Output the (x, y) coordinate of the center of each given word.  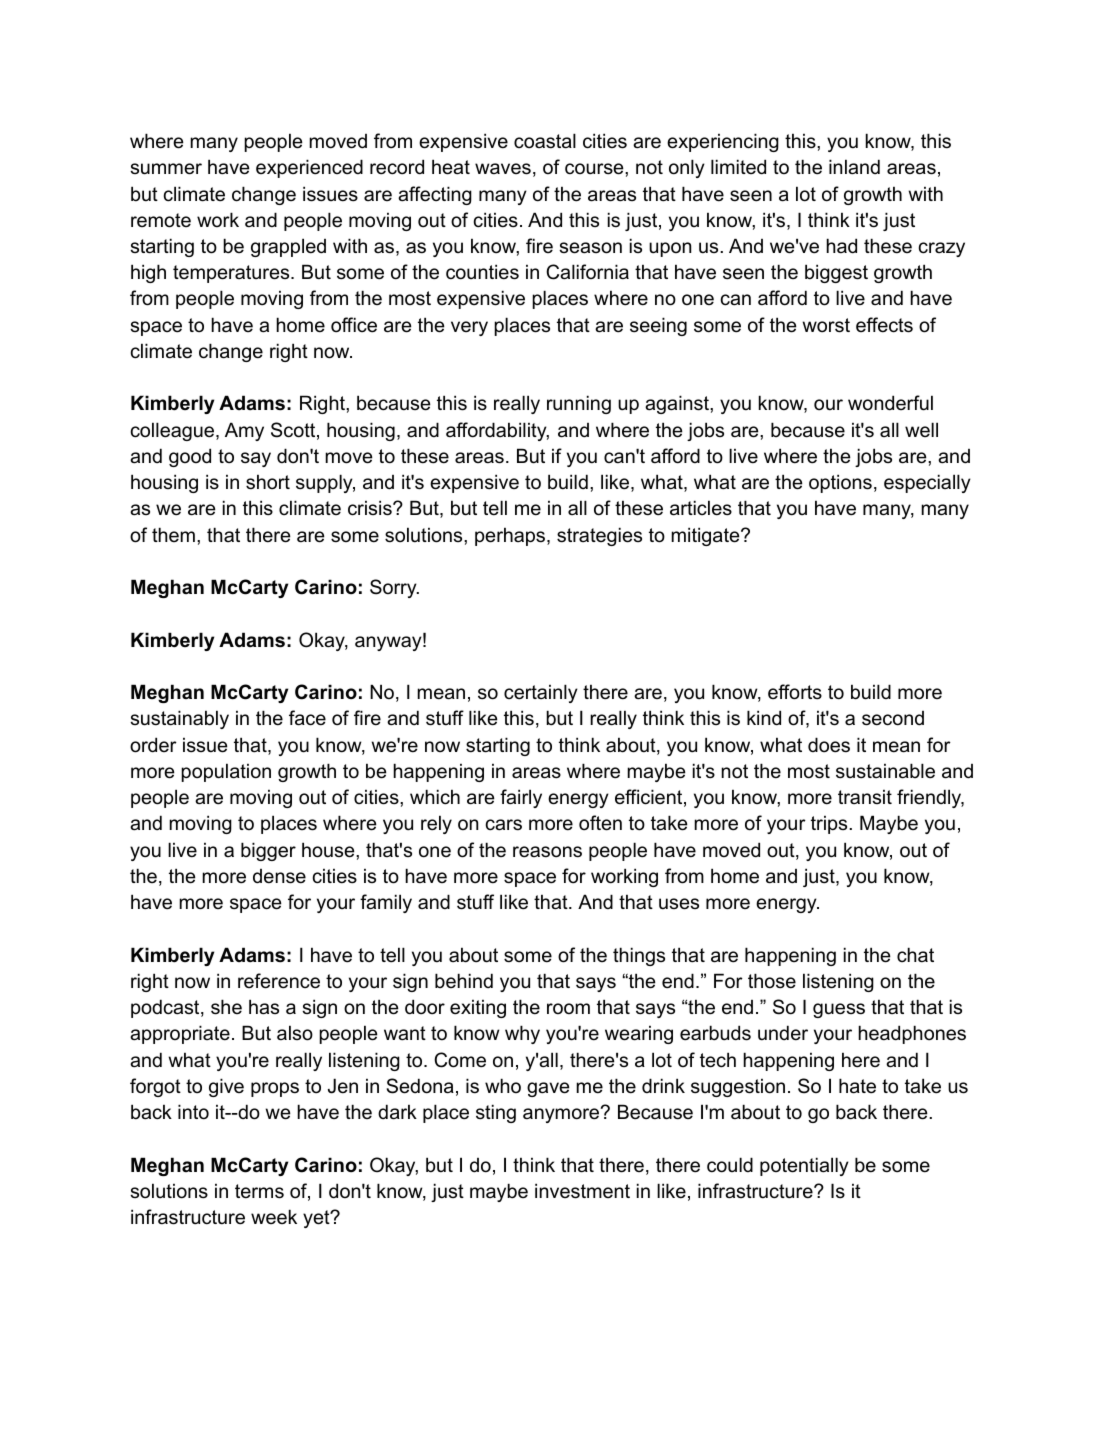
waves (503, 169)
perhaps (511, 536)
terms (259, 1191)
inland (854, 167)
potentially (804, 1166)
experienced (309, 168)
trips (830, 825)
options (840, 483)
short (268, 482)
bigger (268, 851)
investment (582, 1191)
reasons (547, 852)
